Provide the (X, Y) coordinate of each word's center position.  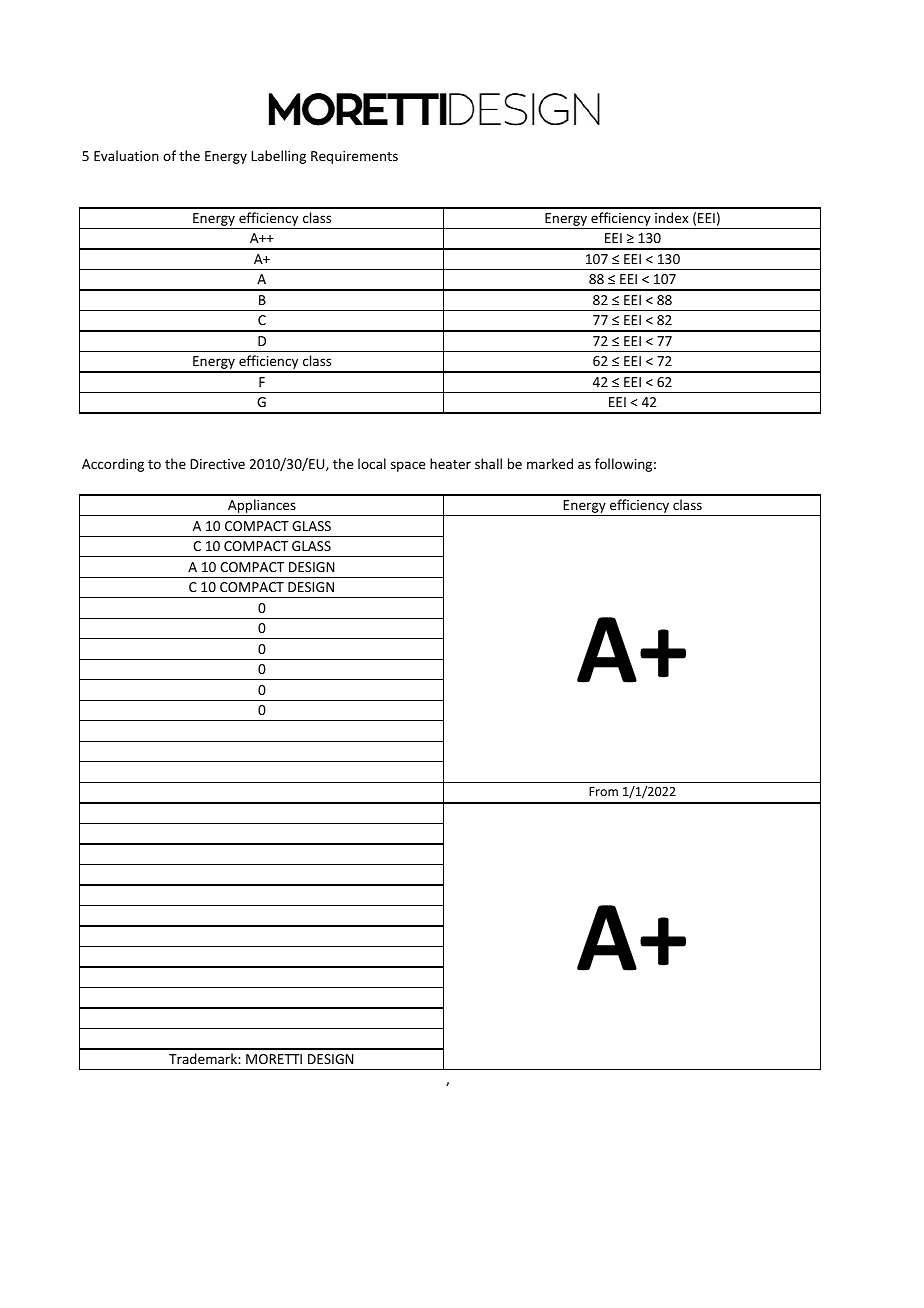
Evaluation (126, 155)
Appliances (262, 507)
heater (450, 463)
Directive (217, 464)
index (671, 217)
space (408, 466)
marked (550, 463)
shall (488, 463)
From (603, 791)
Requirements (354, 157)
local (372, 463)
